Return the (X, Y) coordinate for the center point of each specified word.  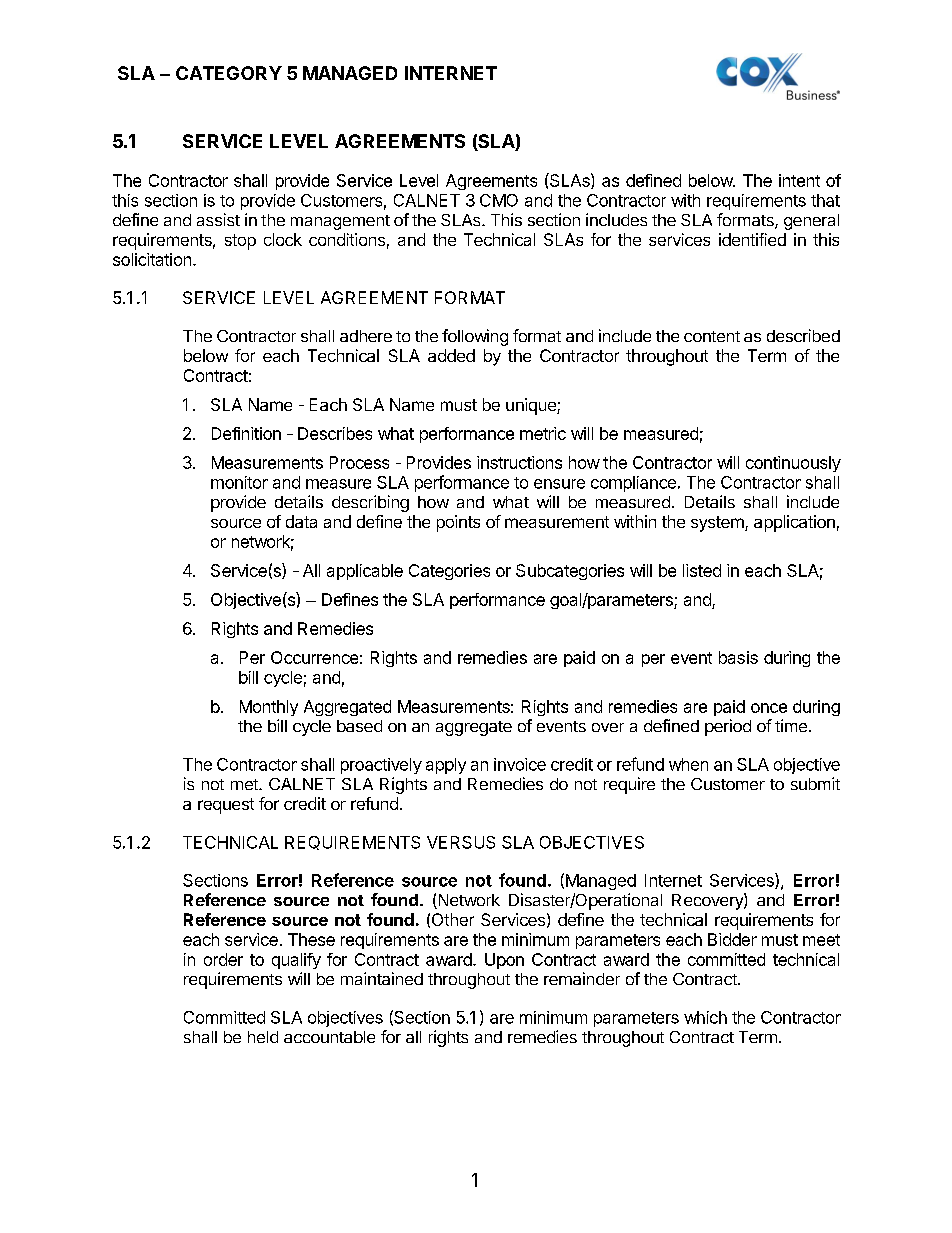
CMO (499, 200)
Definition (246, 433)
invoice (520, 764)
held (263, 1037)
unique (532, 406)
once (769, 708)
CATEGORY (229, 73)
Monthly (269, 708)
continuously (793, 464)
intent (799, 180)
